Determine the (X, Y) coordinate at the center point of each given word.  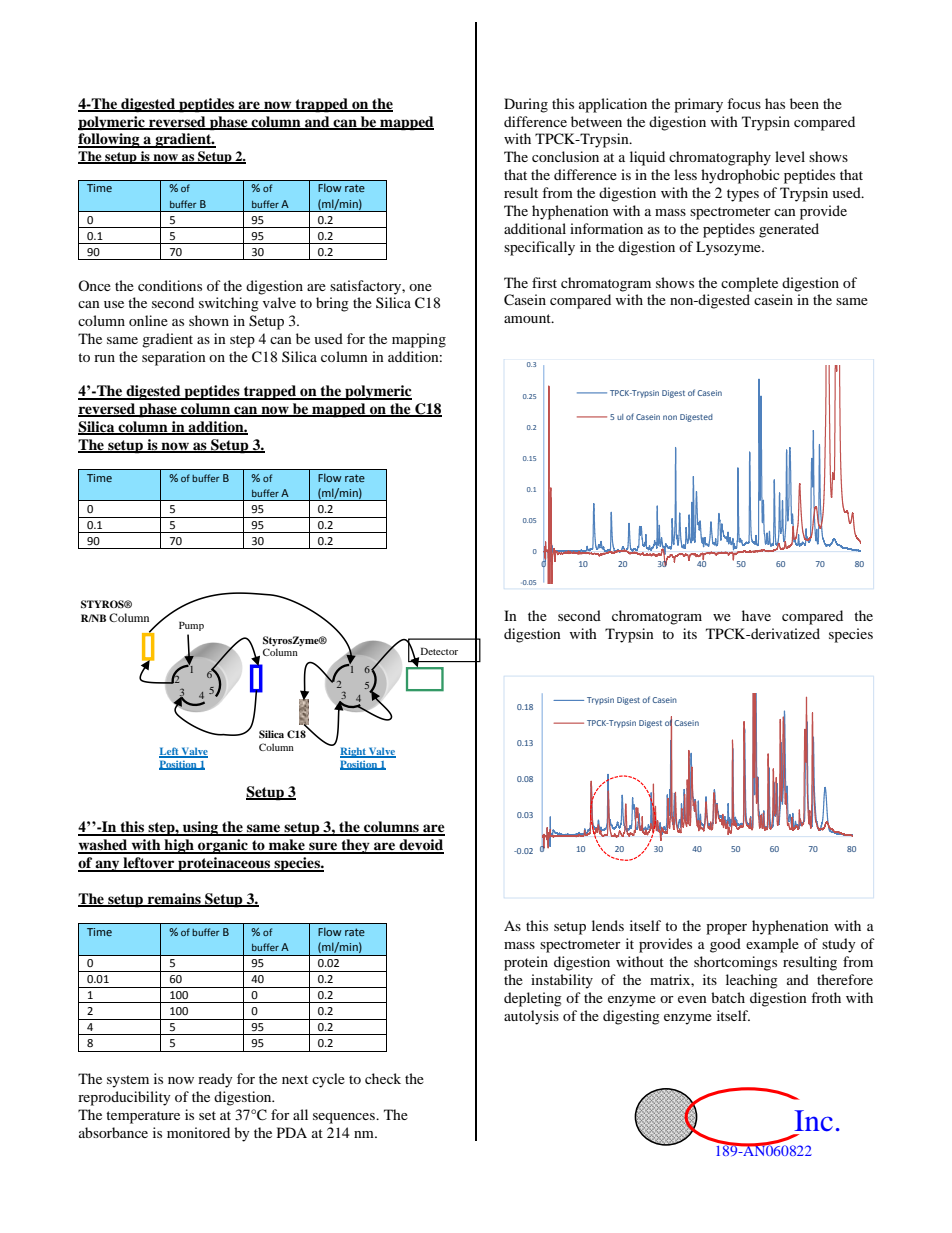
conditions (170, 285)
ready (215, 1080)
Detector (438, 652)
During (526, 105)
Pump (191, 626)
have (756, 615)
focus (744, 103)
